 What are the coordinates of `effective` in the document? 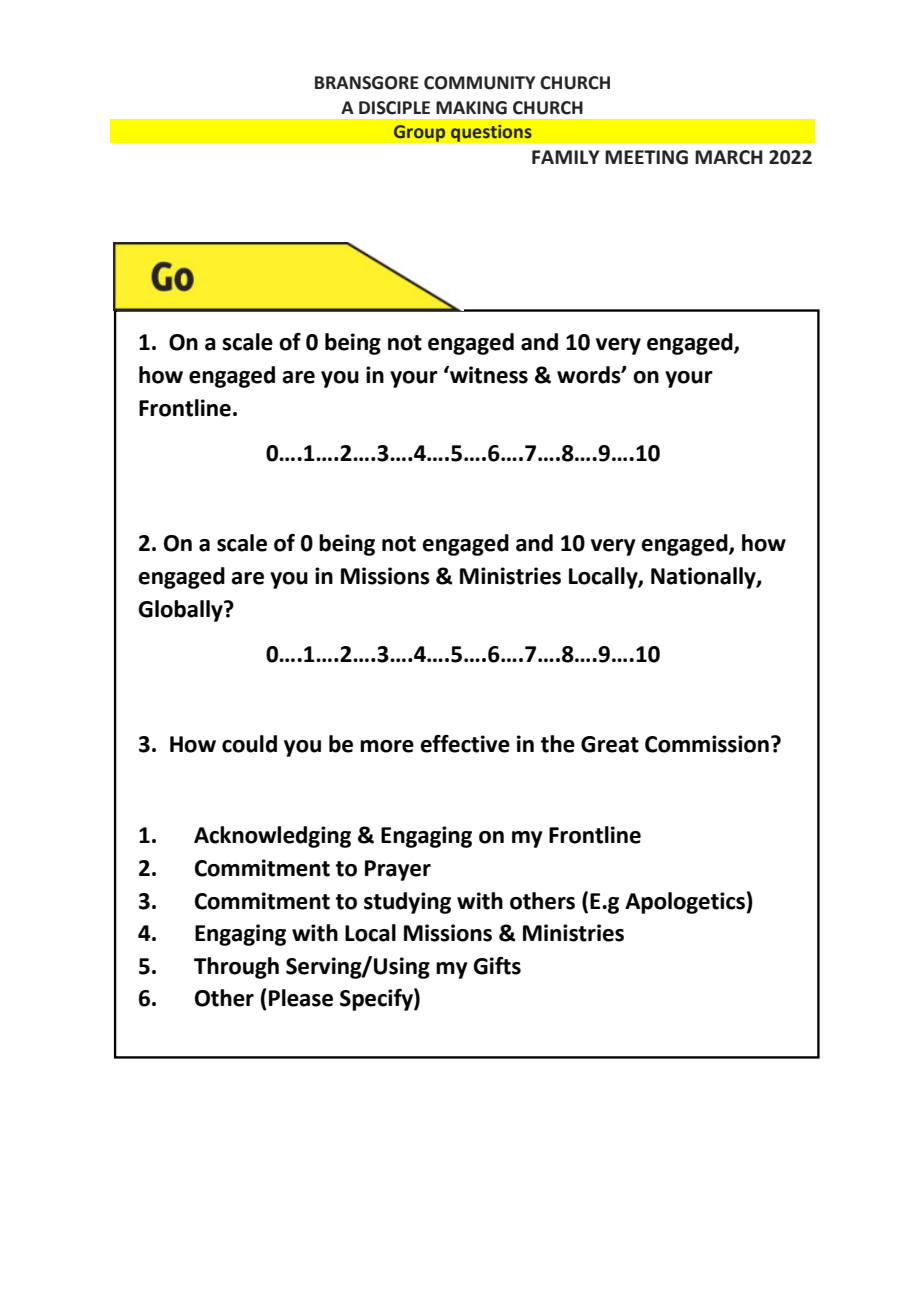 It's located at (465, 744).
